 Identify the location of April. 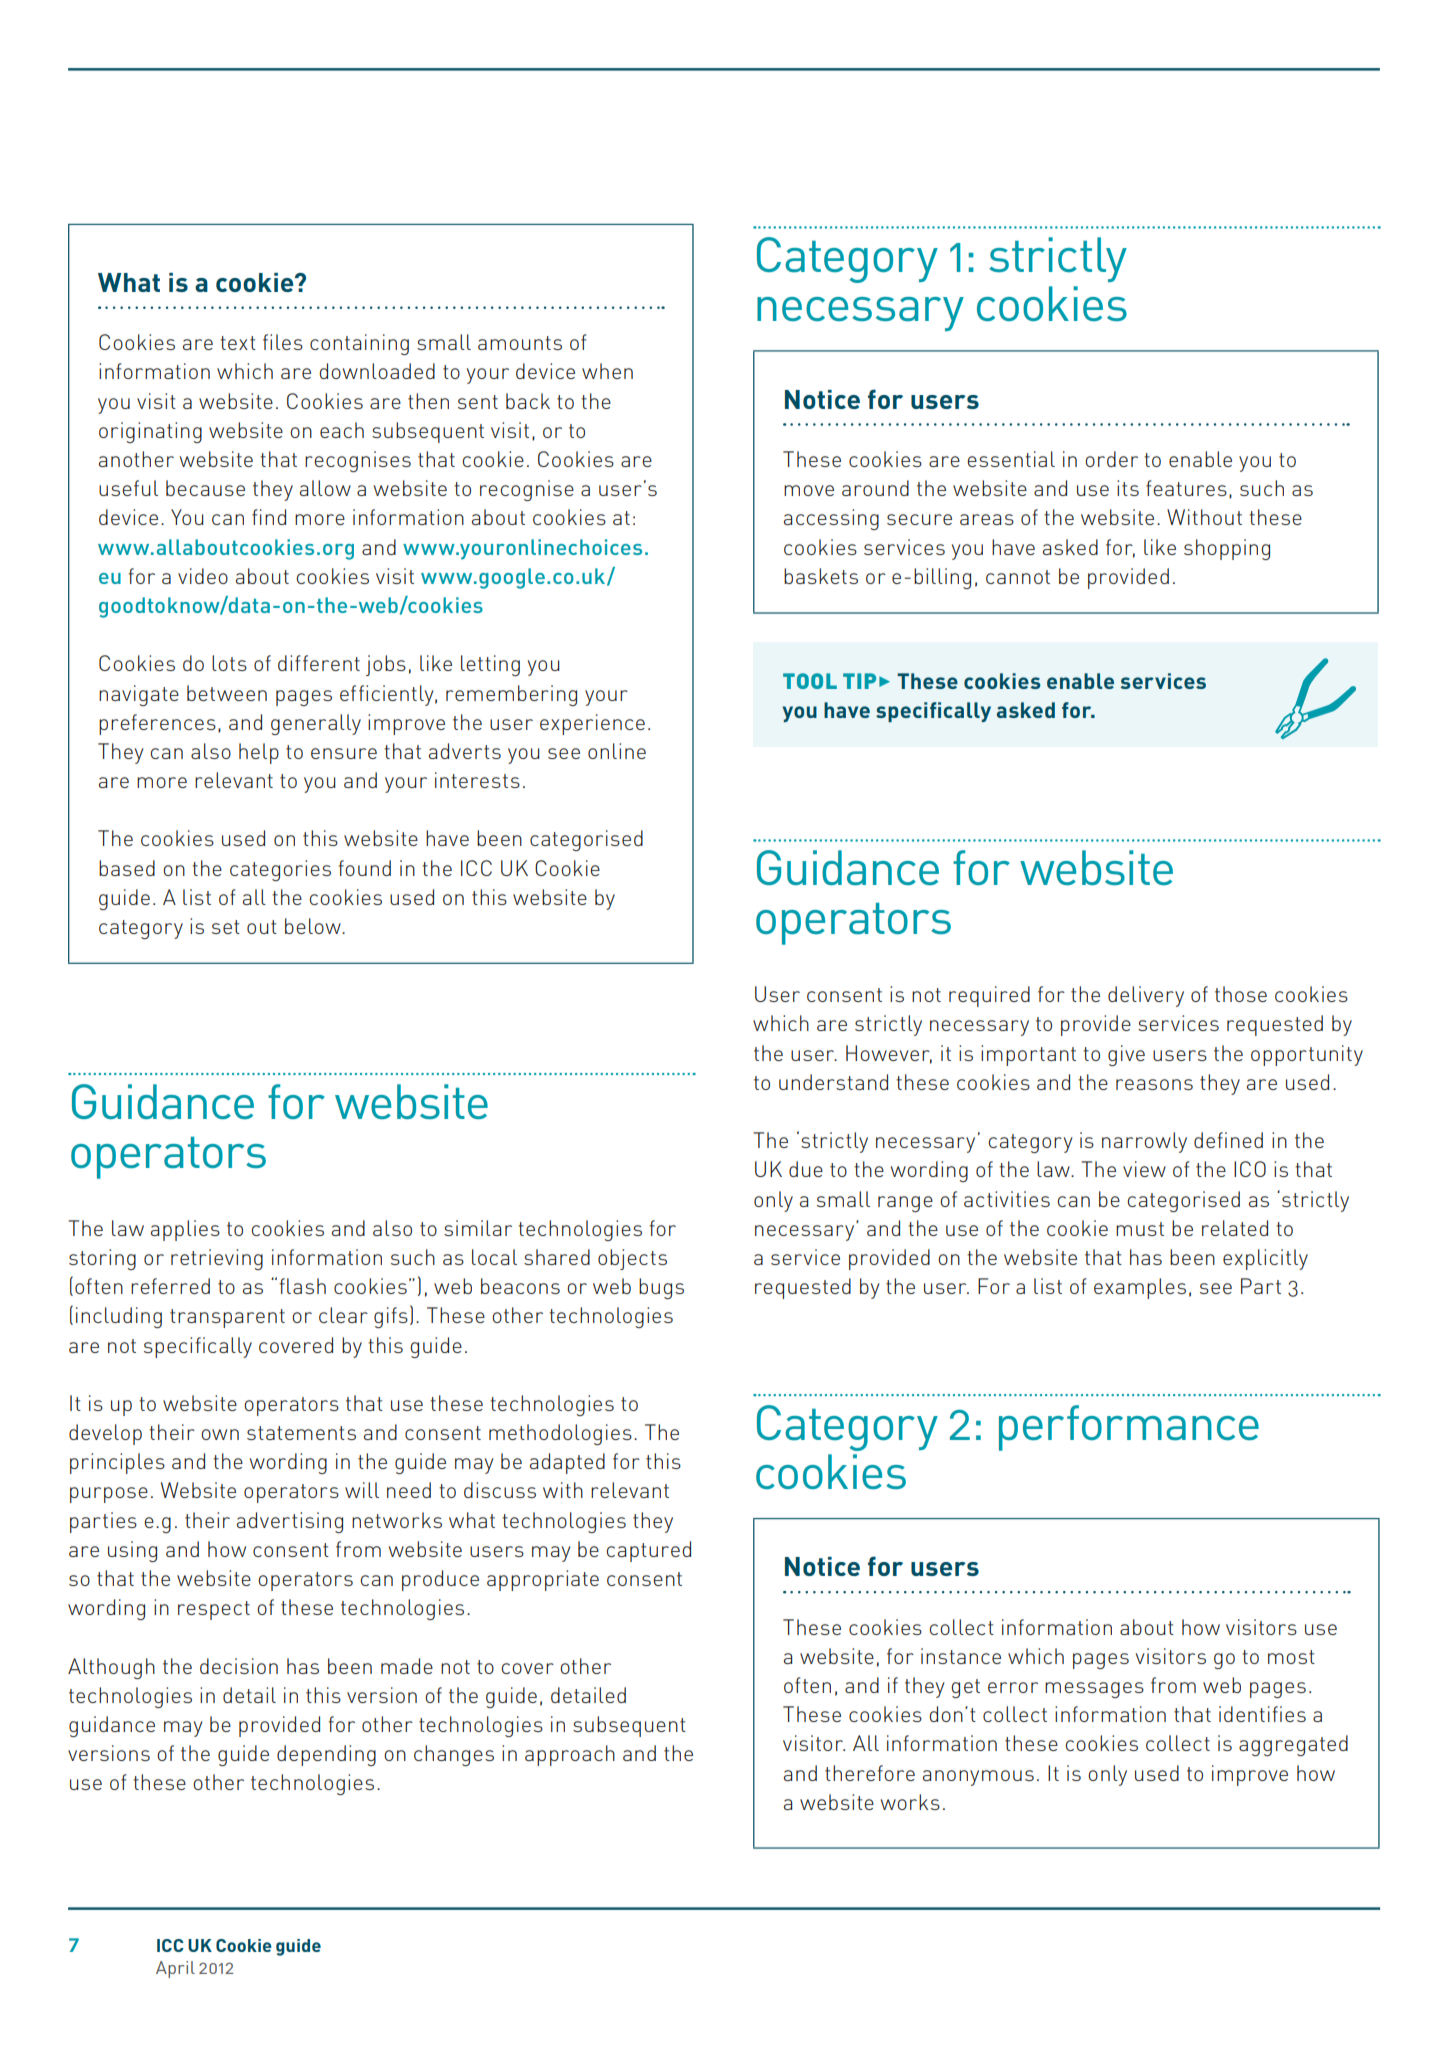
(175, 1969).
